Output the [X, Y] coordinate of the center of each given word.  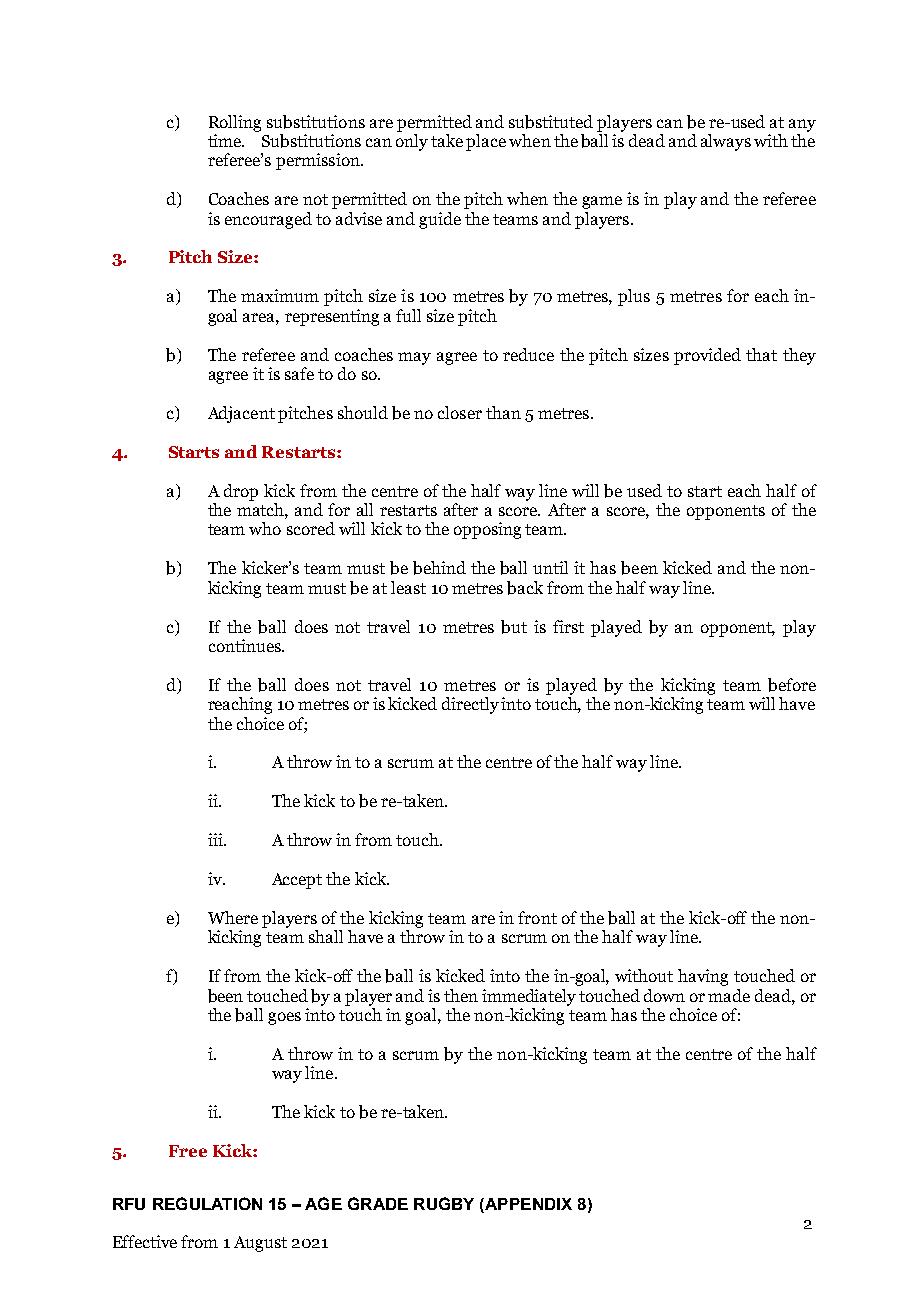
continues [246, 645]
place [486, 142]
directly [470, 705]
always [726, 142]
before [792, 685]
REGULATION [207, 1203]
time [226, 140]
